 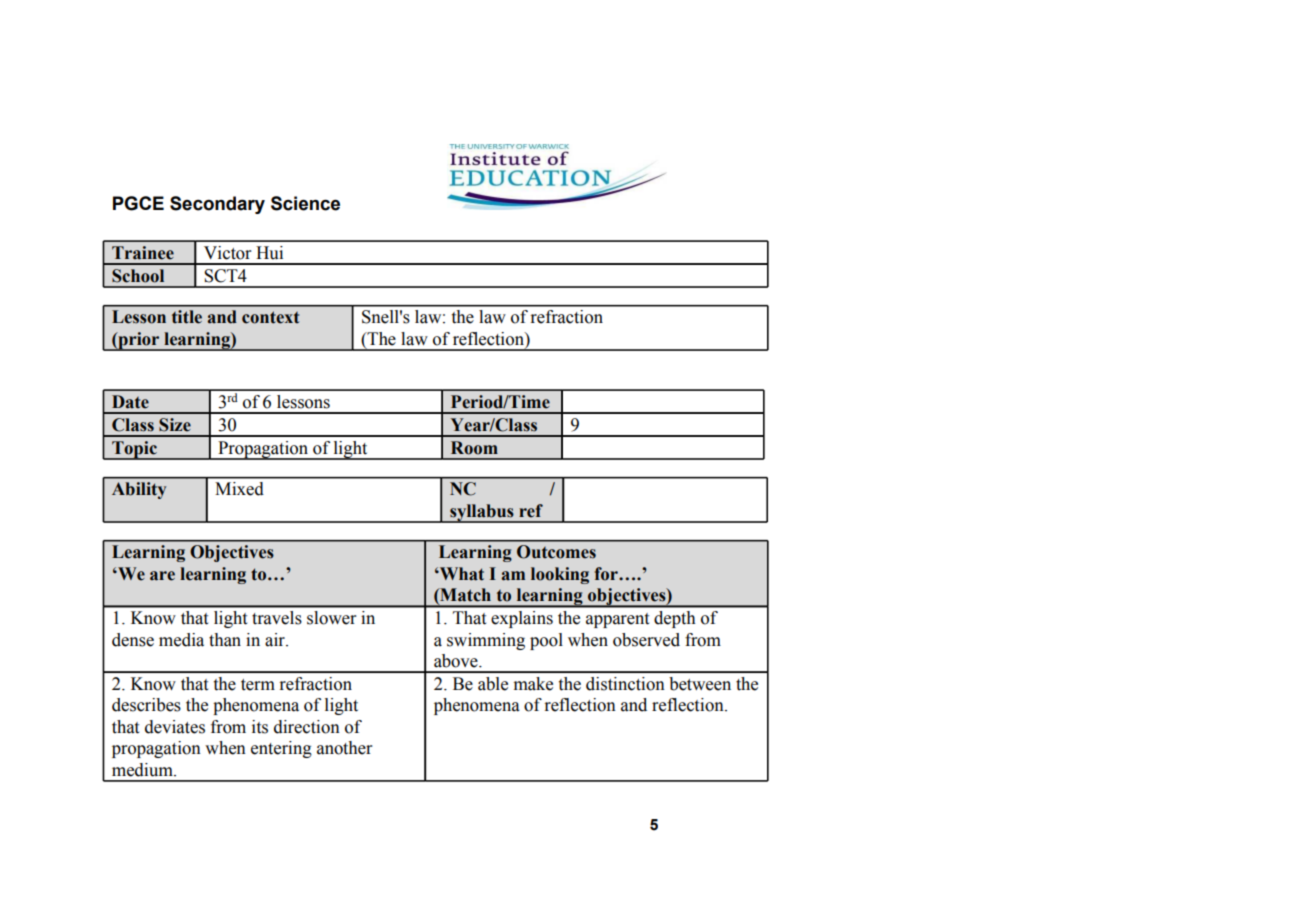 What do you see at coordinates (239, 489) in the image?
I see `Mixed` at bounding box center [239, 489].
